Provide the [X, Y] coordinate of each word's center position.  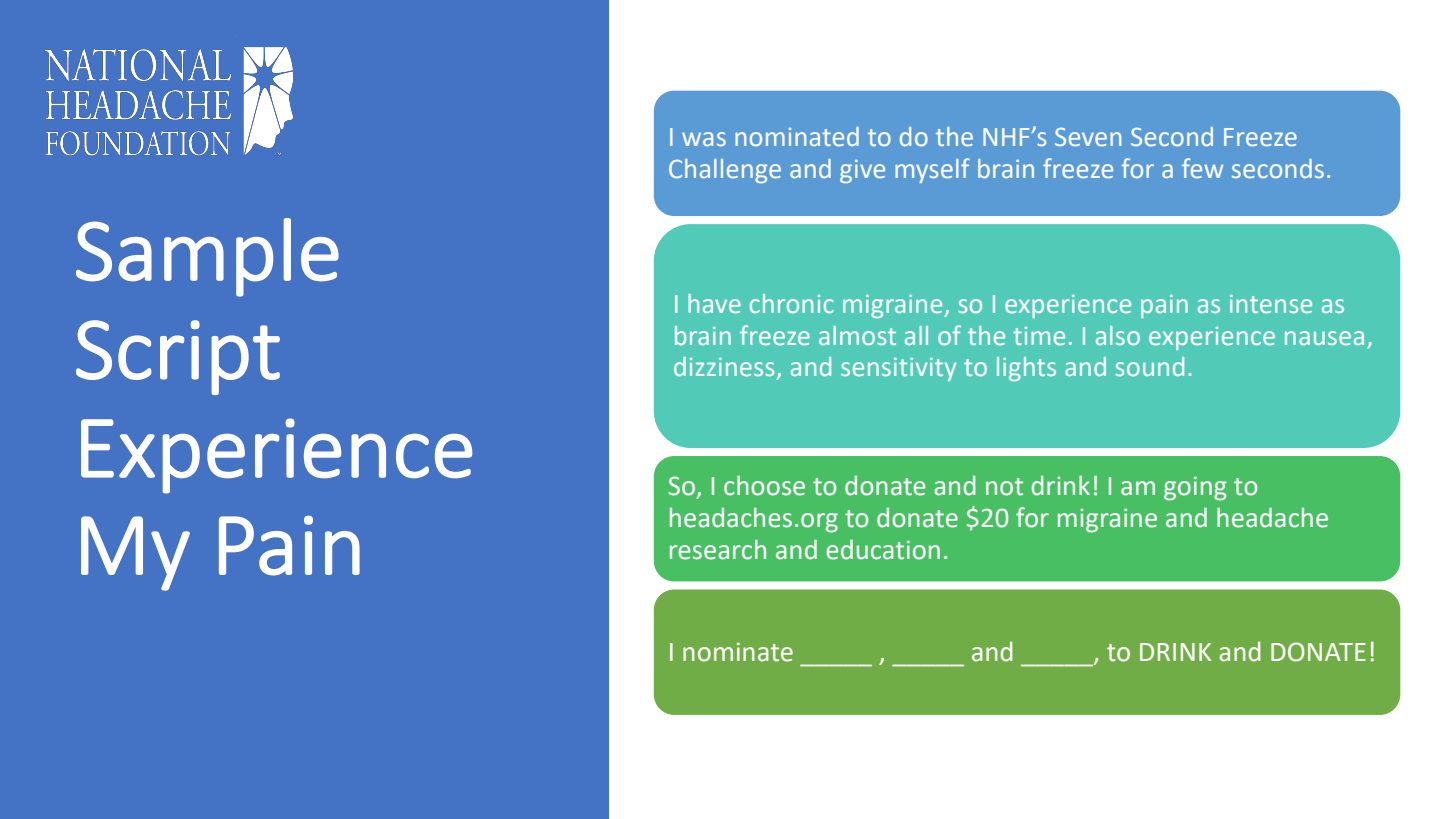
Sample [207, 257]
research [718, 550]
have [714, 303]
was [704, 139]
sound [1149, 366]
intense [1271, 304]
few [1202, 168]
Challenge [725, 171]
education [883, 549]
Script [178, 357]
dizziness [724, 366]
